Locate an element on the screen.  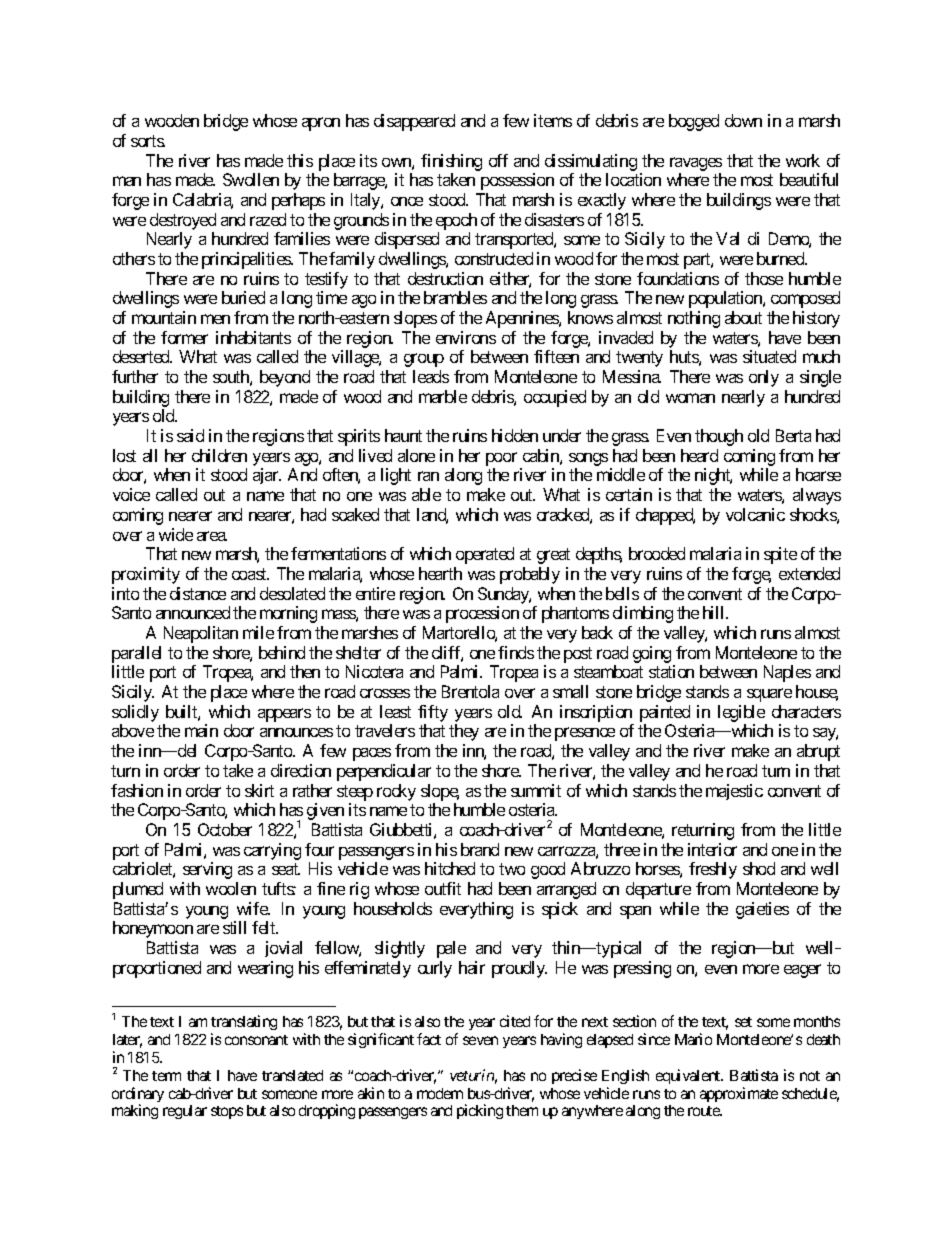
leads is located at coordinates (431, 376).
